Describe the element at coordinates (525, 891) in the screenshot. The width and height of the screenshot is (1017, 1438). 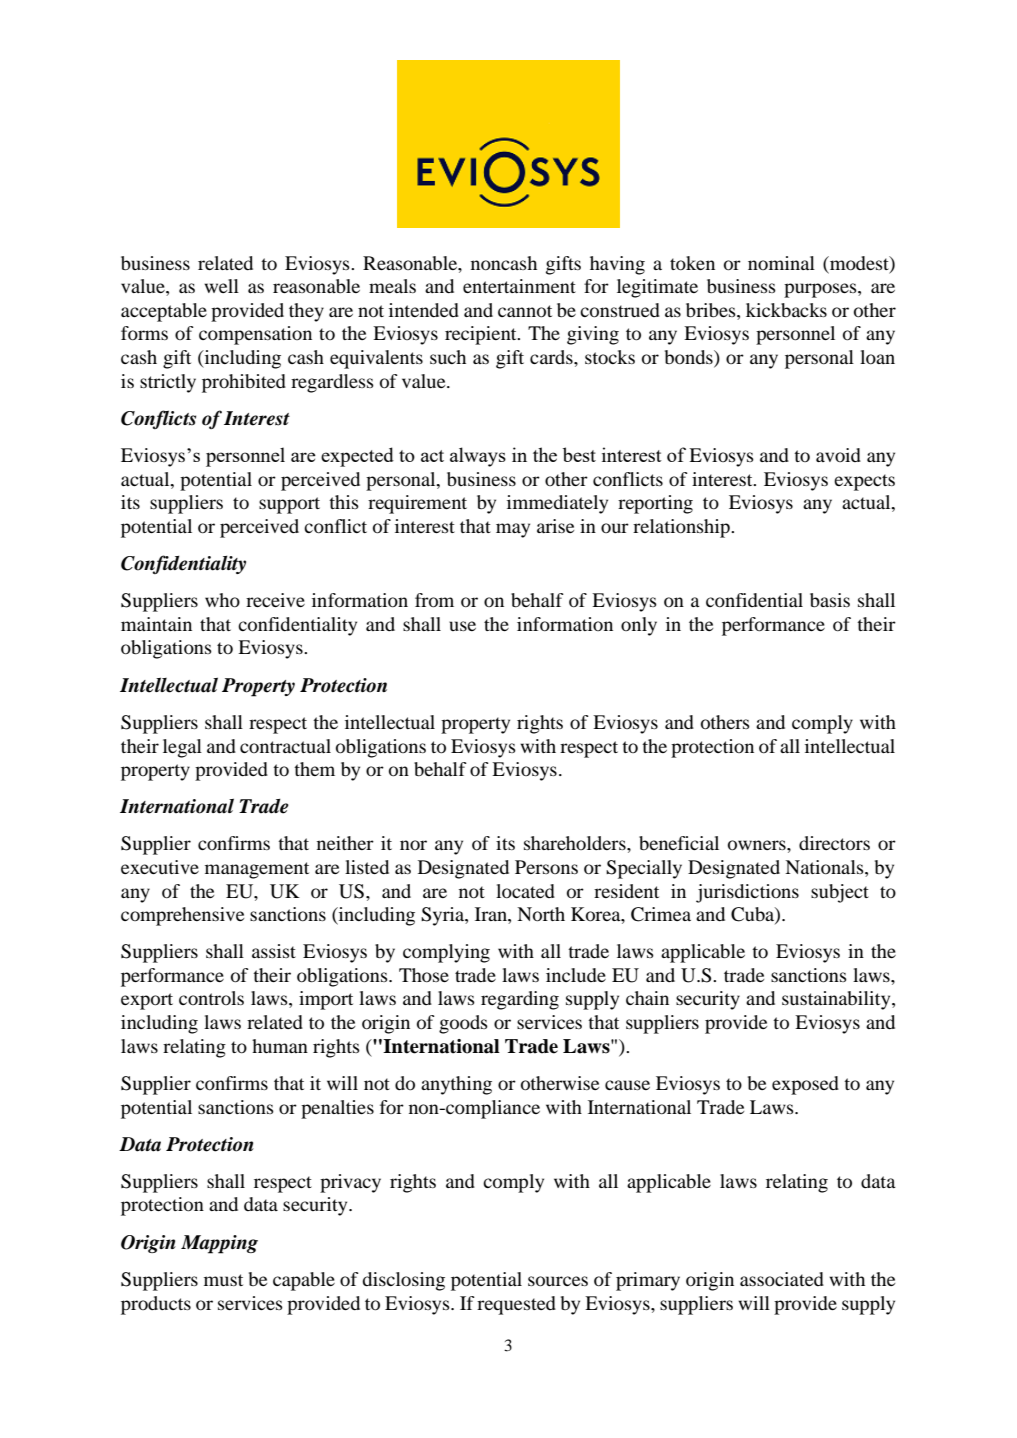
I see `located` at that location.
